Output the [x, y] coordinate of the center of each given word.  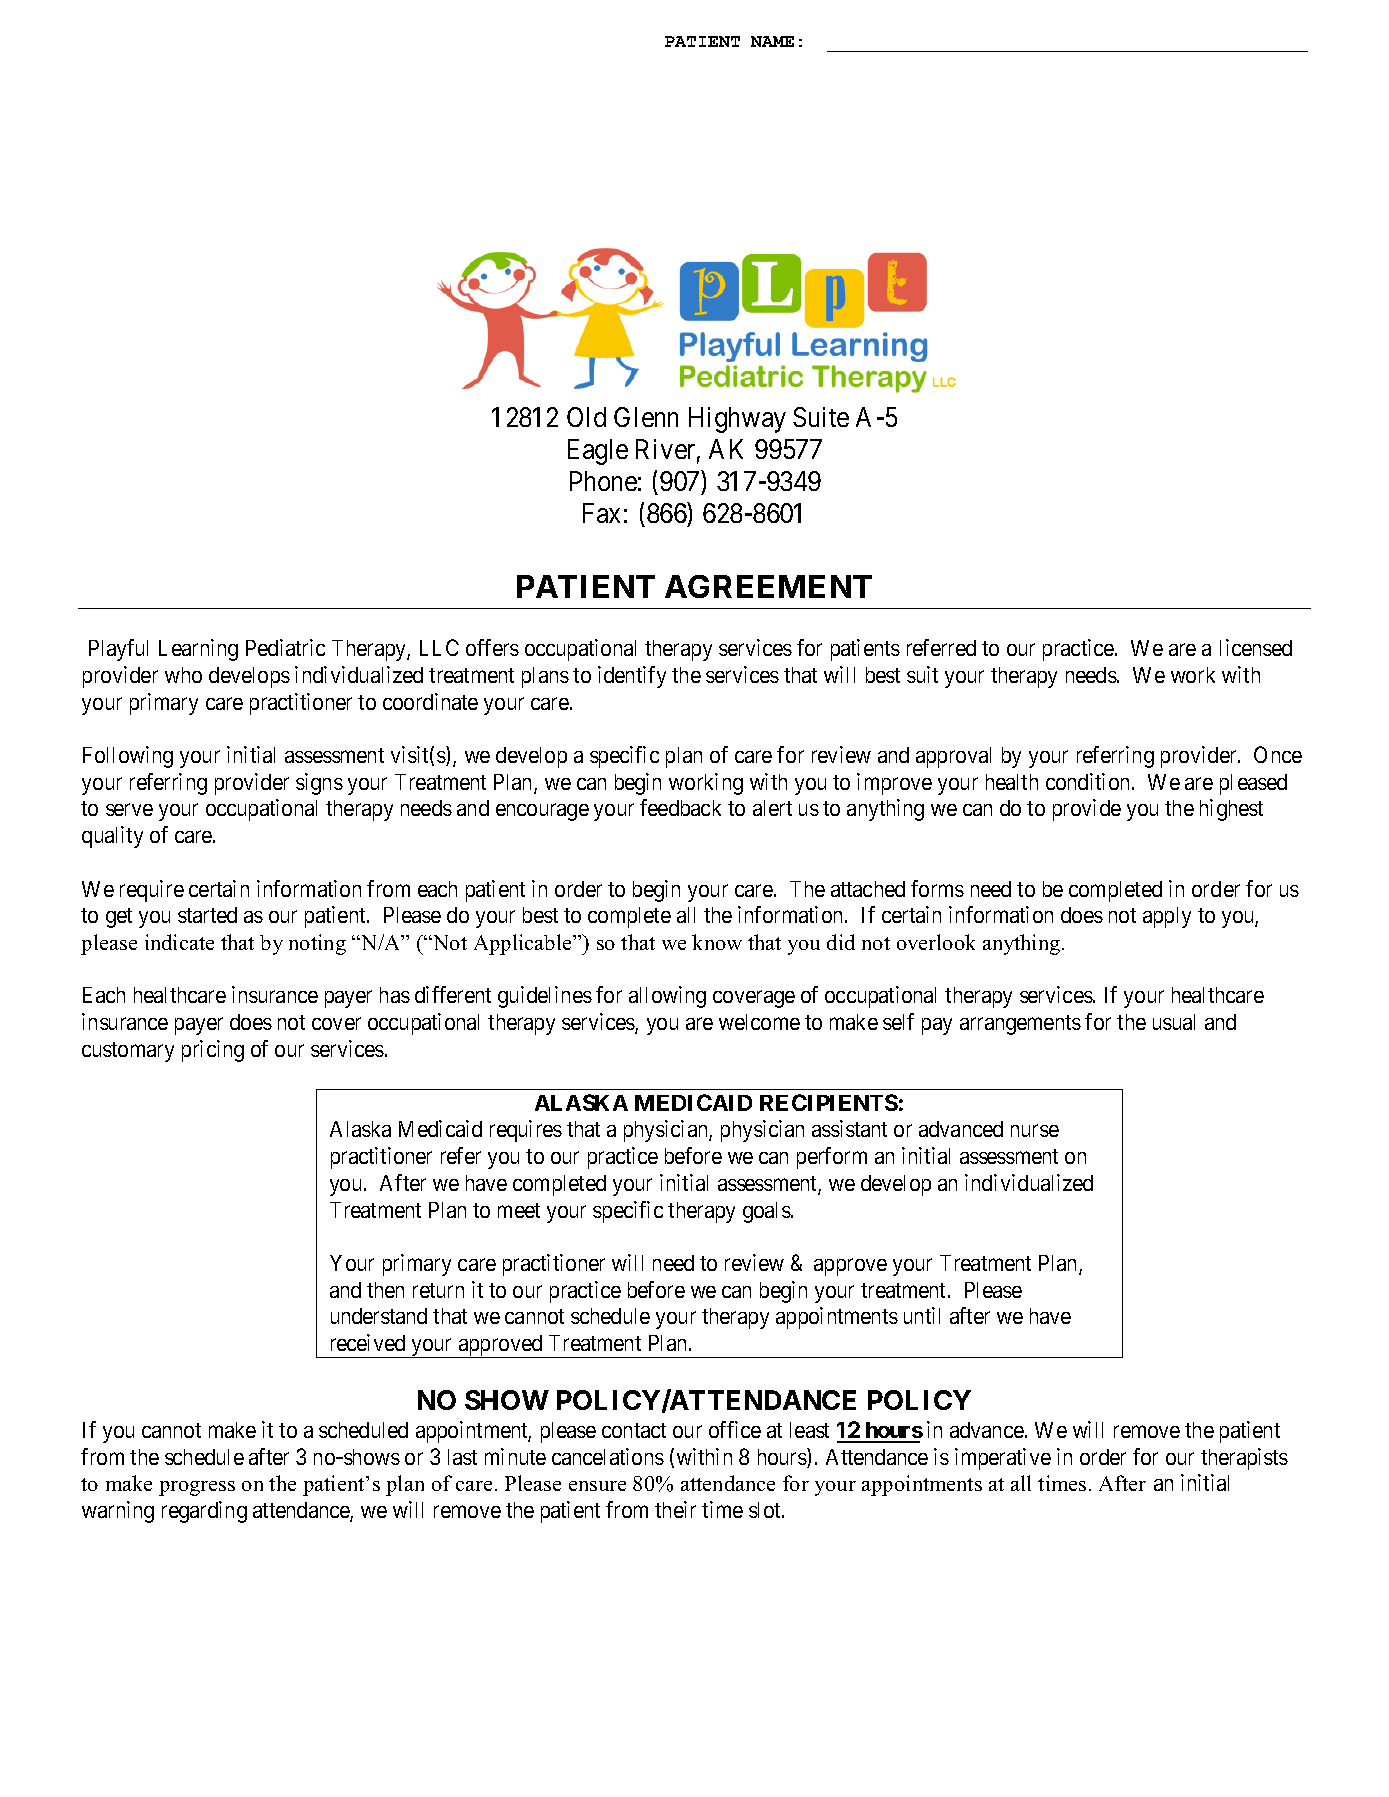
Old [586, 417]
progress [197, 1488]
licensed [1256, 647]
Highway [737, 420]
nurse [1035, 1131]
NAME [772, 41]
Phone [603, 481]
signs [319, 784]
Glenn [646, 417]
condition [1089, 781]
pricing [213, 1051]
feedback [680, 807]
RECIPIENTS [829, 1102]
